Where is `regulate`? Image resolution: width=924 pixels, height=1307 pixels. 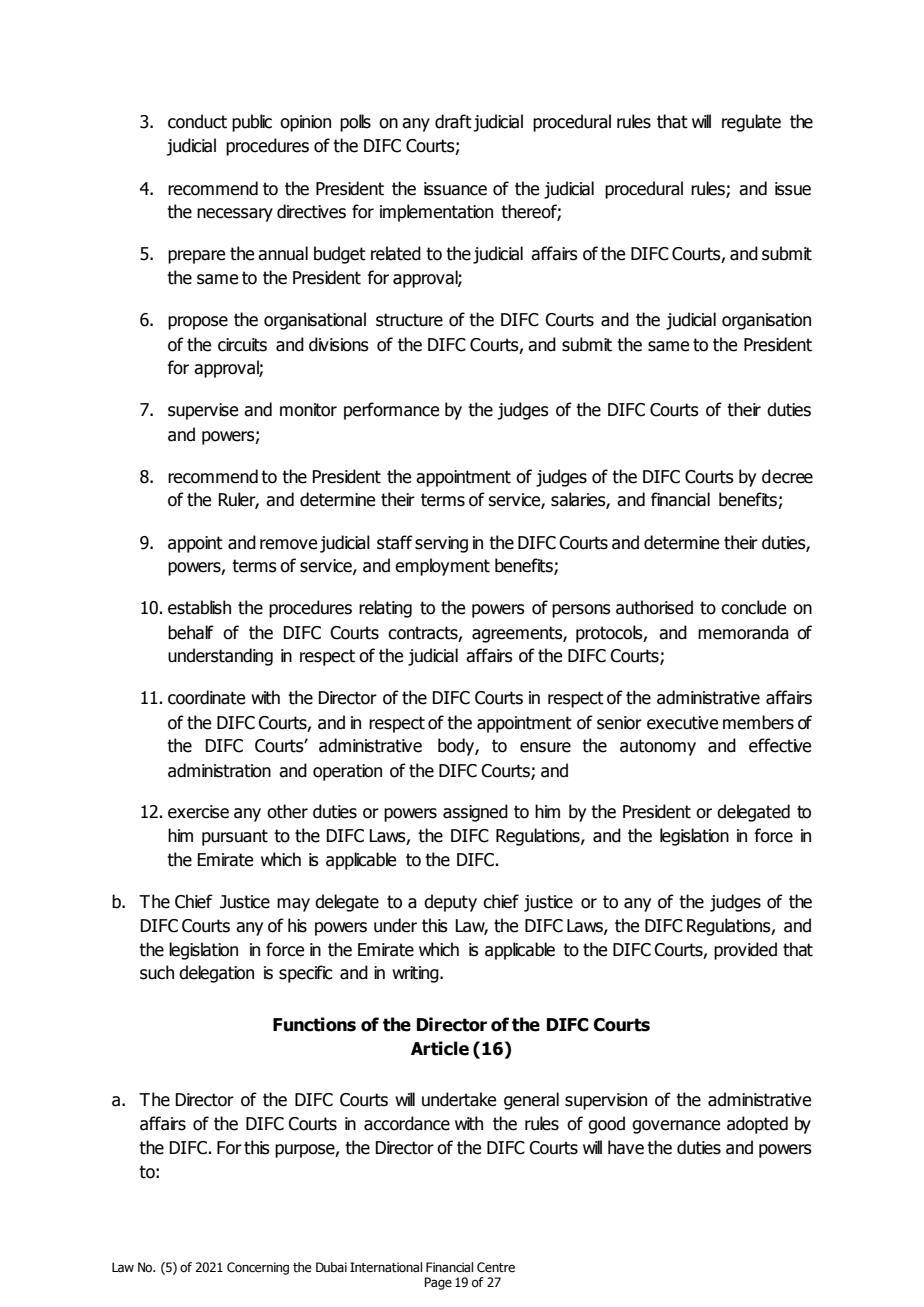 regulate is located at coordinates (751, 123).
